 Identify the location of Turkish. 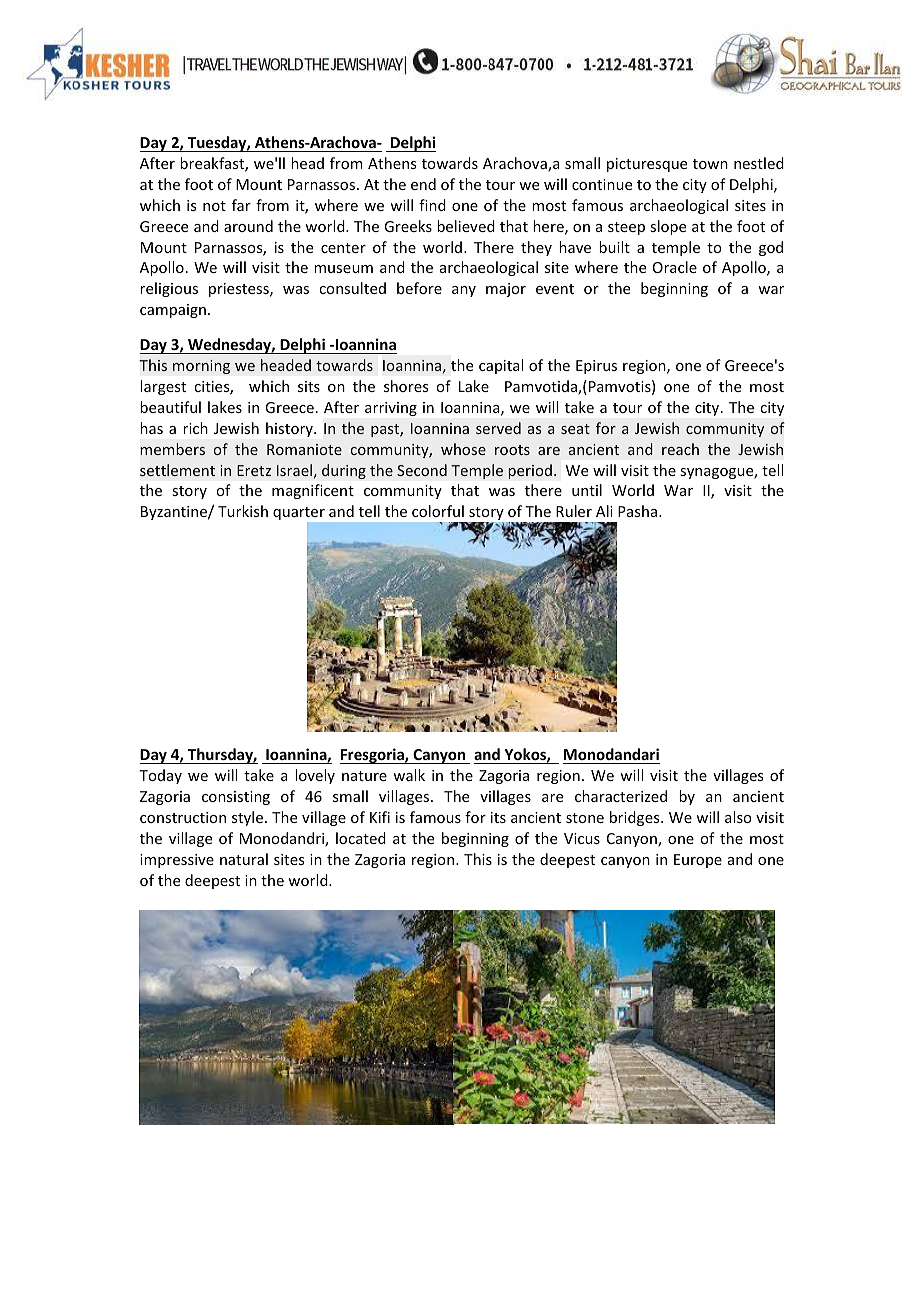
(243, 511).
